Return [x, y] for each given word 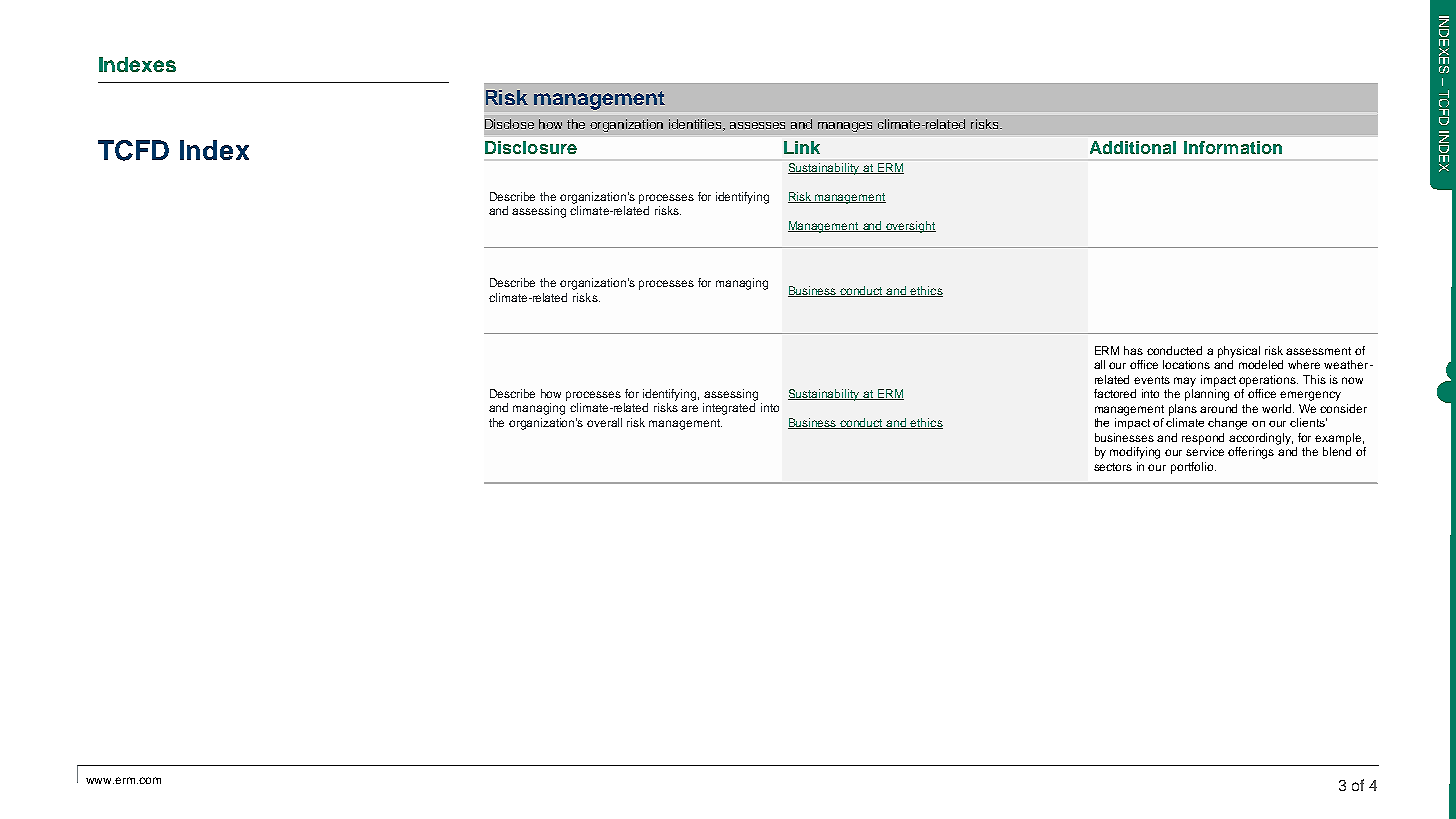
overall [604, 422]
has [1133, 350]
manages [845, 127]
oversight [910, 227]
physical [1239, 352]
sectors [1113, 467]
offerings [1251, 453]
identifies [697, 125]
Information [1233, 147]
